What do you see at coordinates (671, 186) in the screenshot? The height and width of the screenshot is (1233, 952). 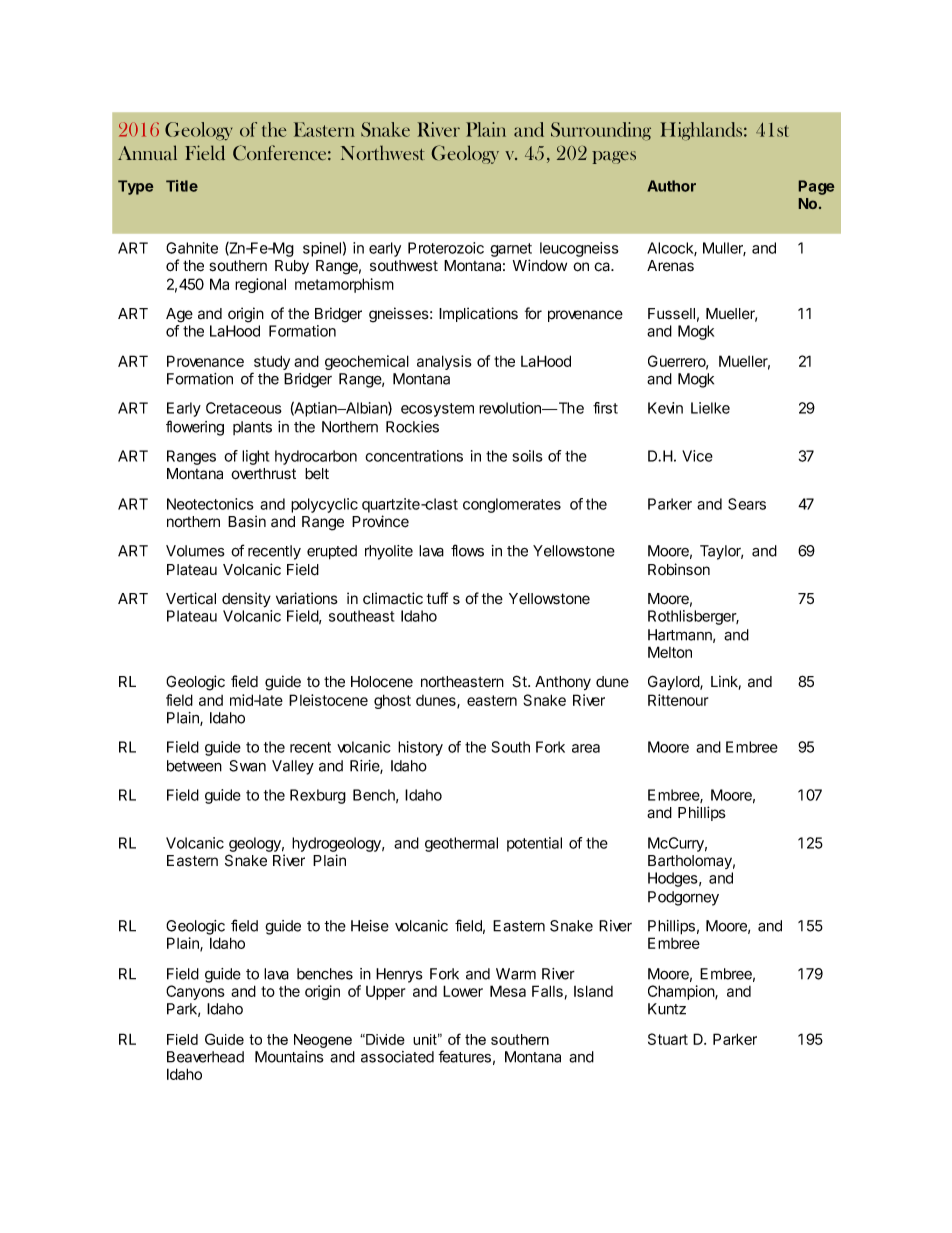 I see `Author` at bounding box center [671, 186].
